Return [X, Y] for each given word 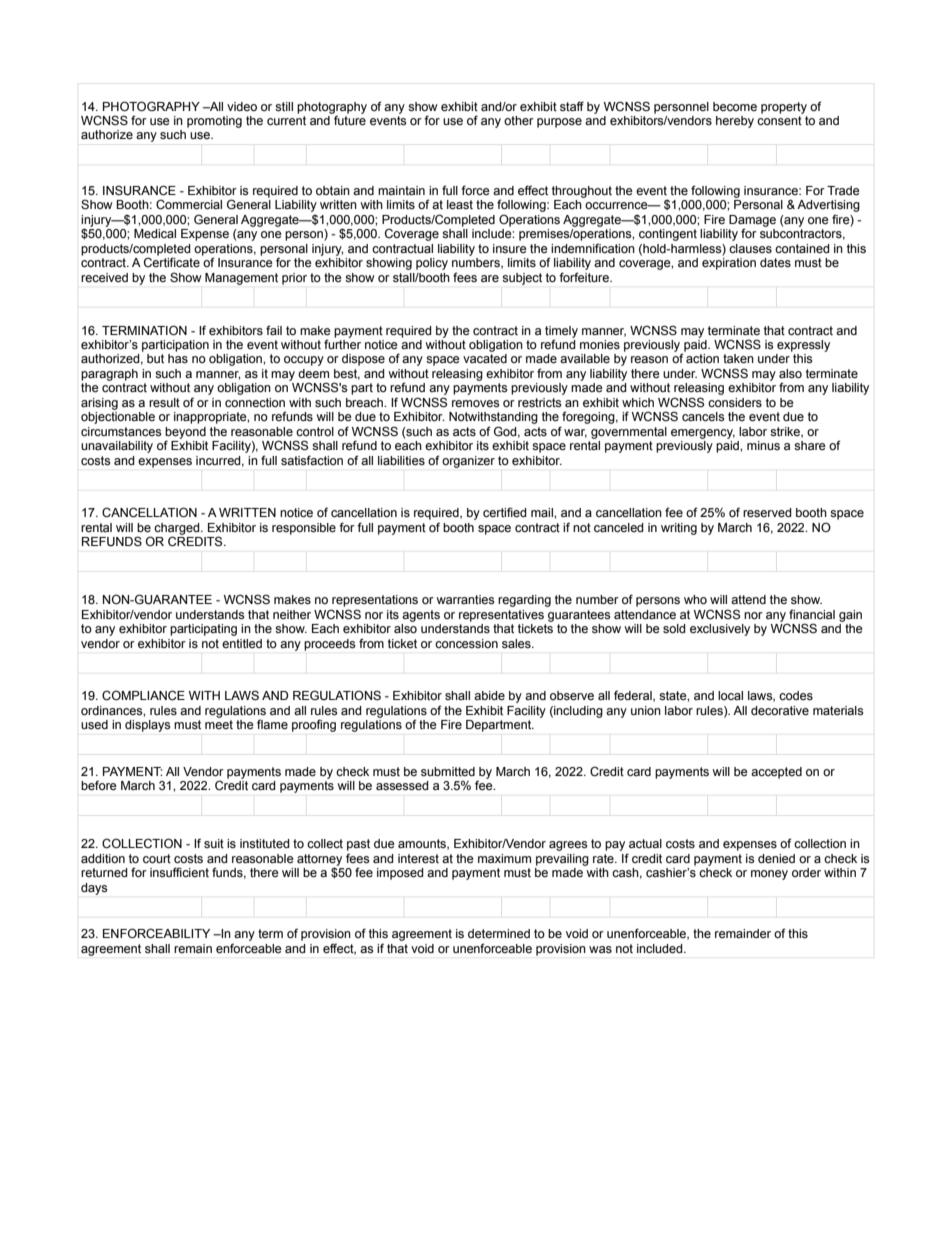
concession [466, 644]
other [519, 121]
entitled [242, 644]
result [164, 403]
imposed [400, 874]
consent [779, 121]
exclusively [720, 630]
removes [475, 404]
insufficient [179, 872]
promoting [214, 122]
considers [735, 403]
